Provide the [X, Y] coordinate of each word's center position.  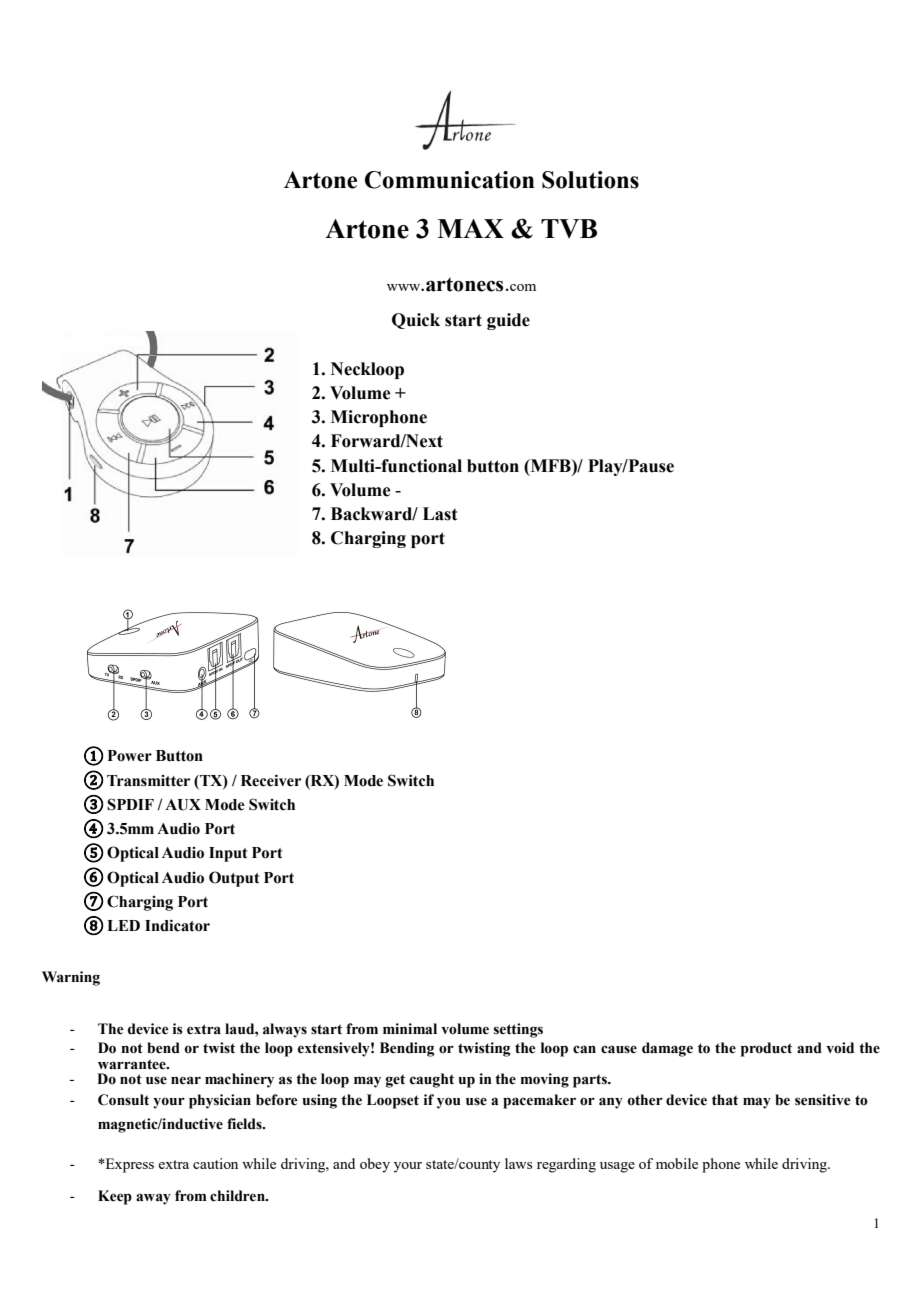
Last [440, 514]
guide [508, 321]
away [153, 1199]
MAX [470, 228]
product [766, 1049]
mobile [677, 1163]
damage [667, 1049]
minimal [410, 1028]
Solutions [590, 180]
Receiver [271, 780]
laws [518, 1163]
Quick [416, 321]
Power [130, 756]
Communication [450, 180]
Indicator [177, 925]
